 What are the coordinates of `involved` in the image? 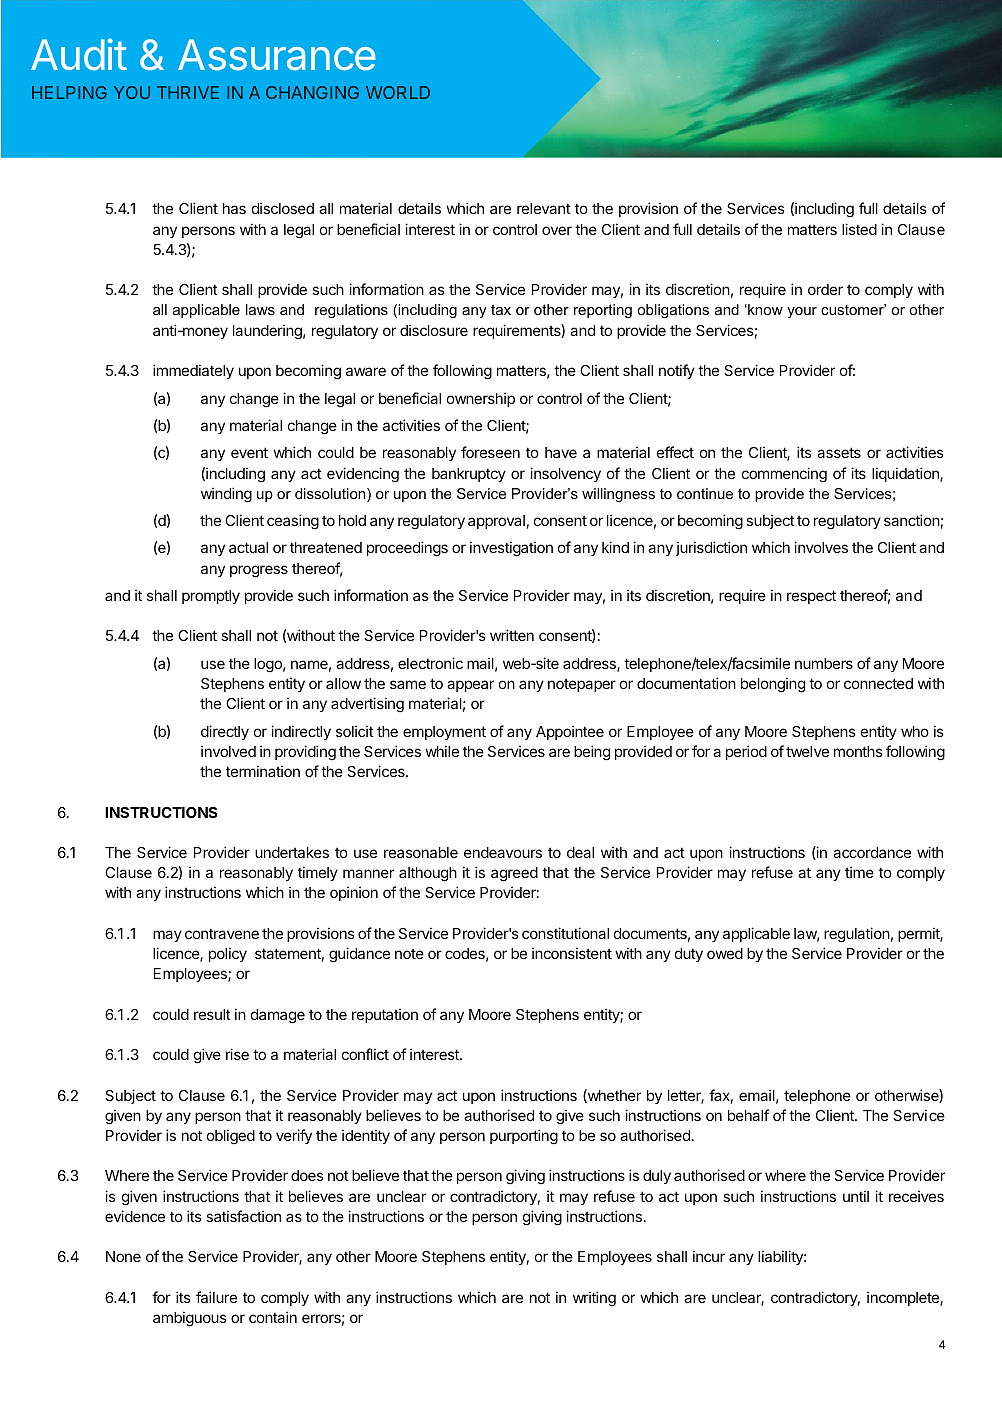 It's located at (228, 751).
